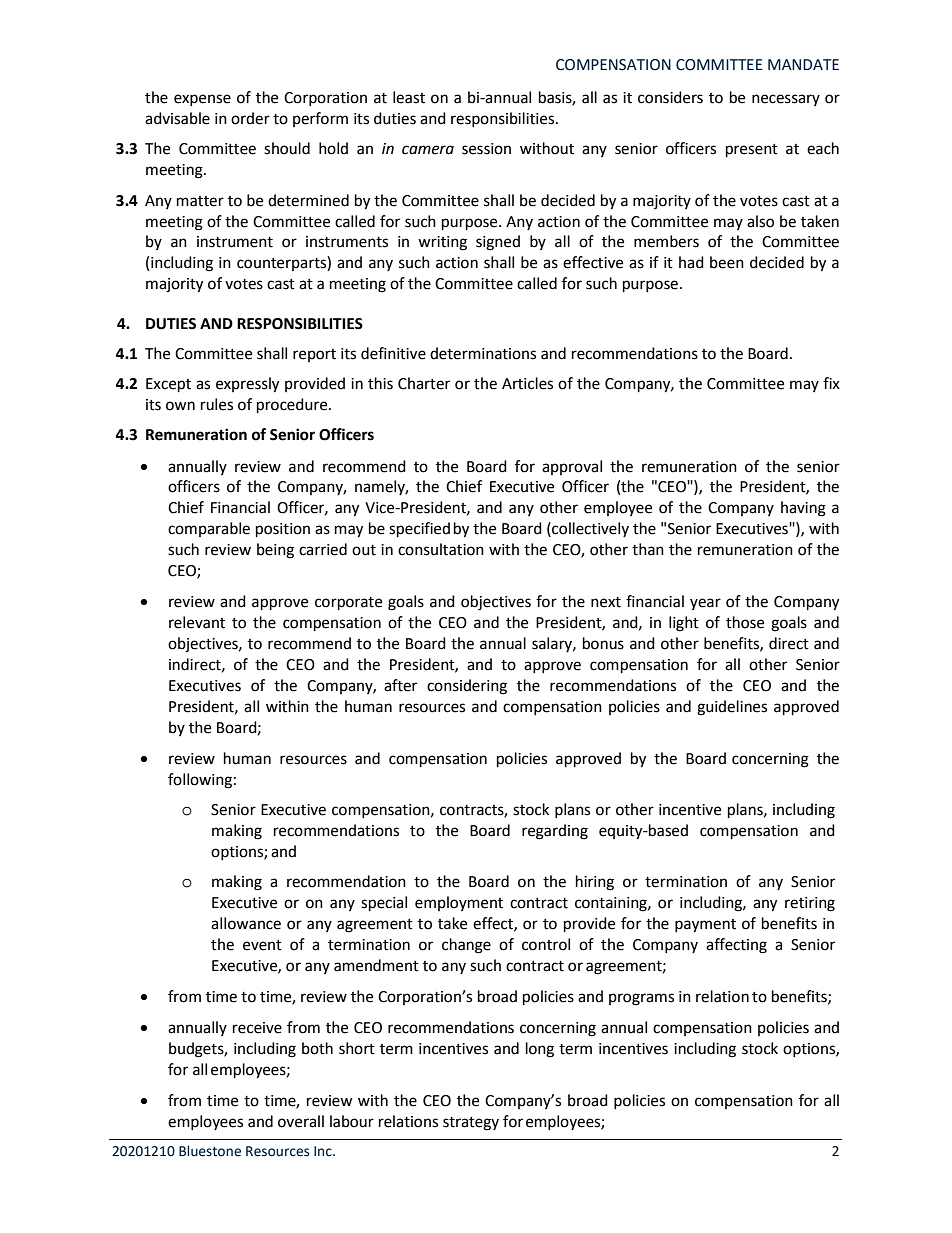  What do you see at coordinates (471, 1124) in the image?
I see `strategy` at bounding box center [471, 1124].
